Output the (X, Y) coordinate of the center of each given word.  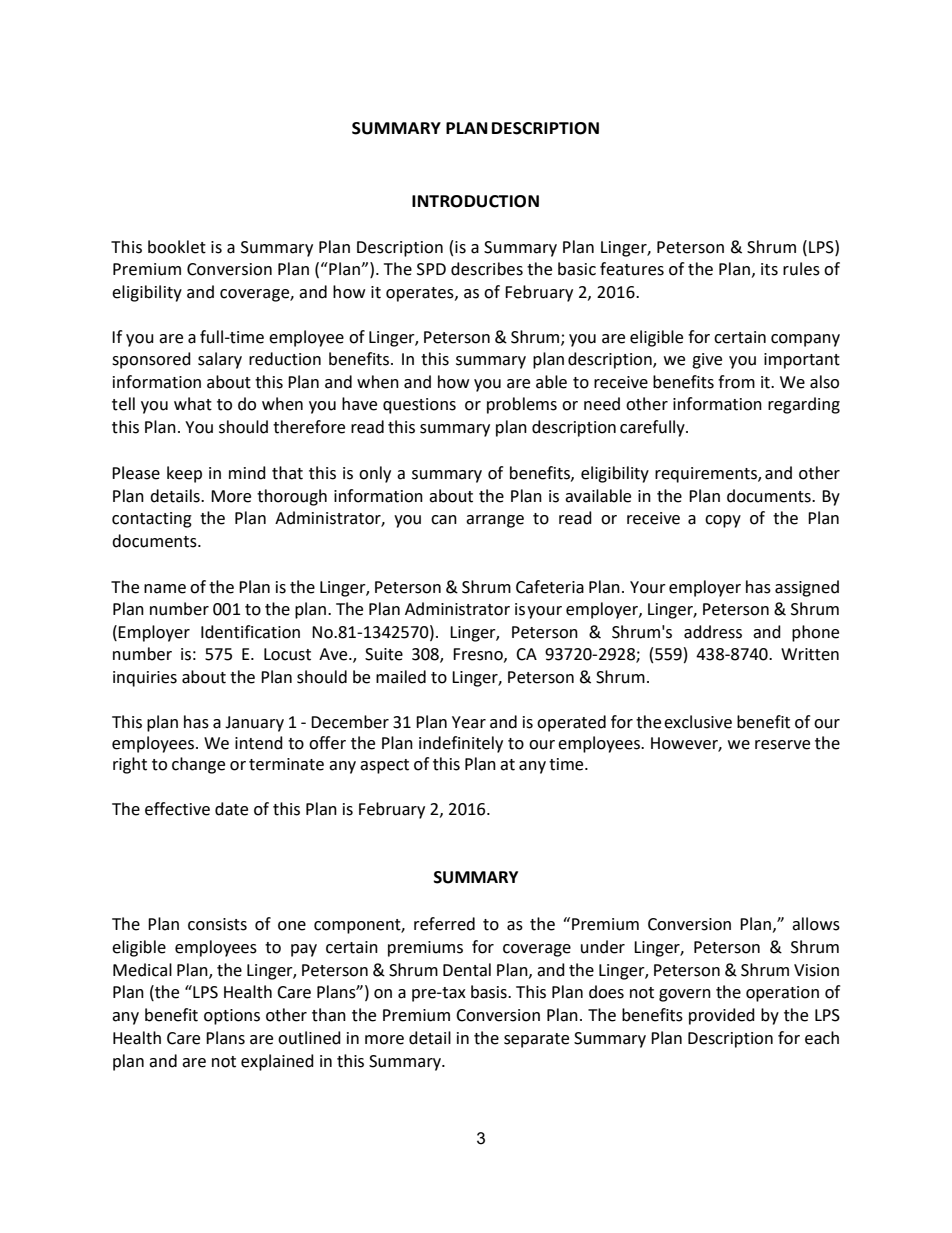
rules (801, 269)
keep (184, 474)
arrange (495, 521)
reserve (782, 745)
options (232, 1017)
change (198, 765)
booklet (177, 247)
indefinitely (461, 744)
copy (723, 521)
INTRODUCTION (475, 201)
